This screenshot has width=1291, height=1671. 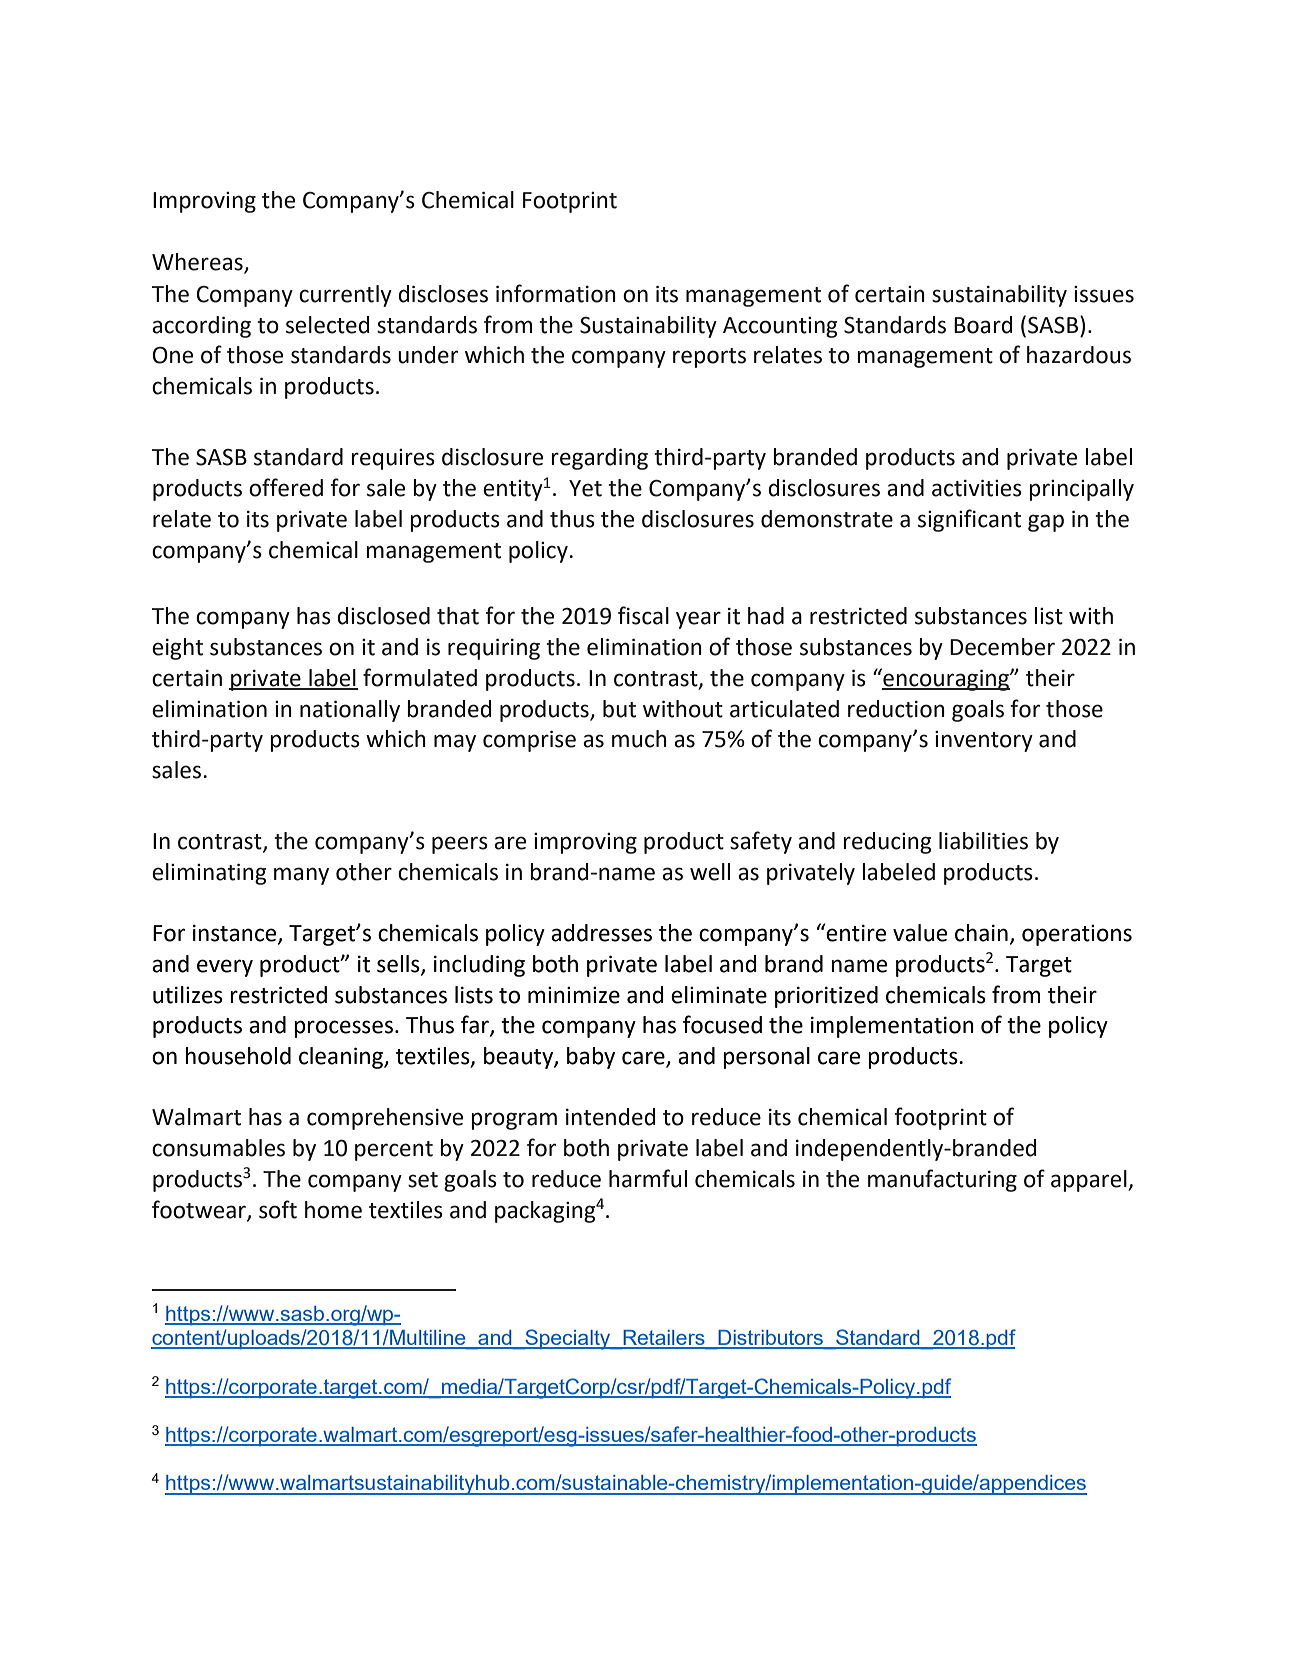 What do you see at coordinates (639, 739) in the screenshot?
I see `much` at bounding box center [639, 739].
